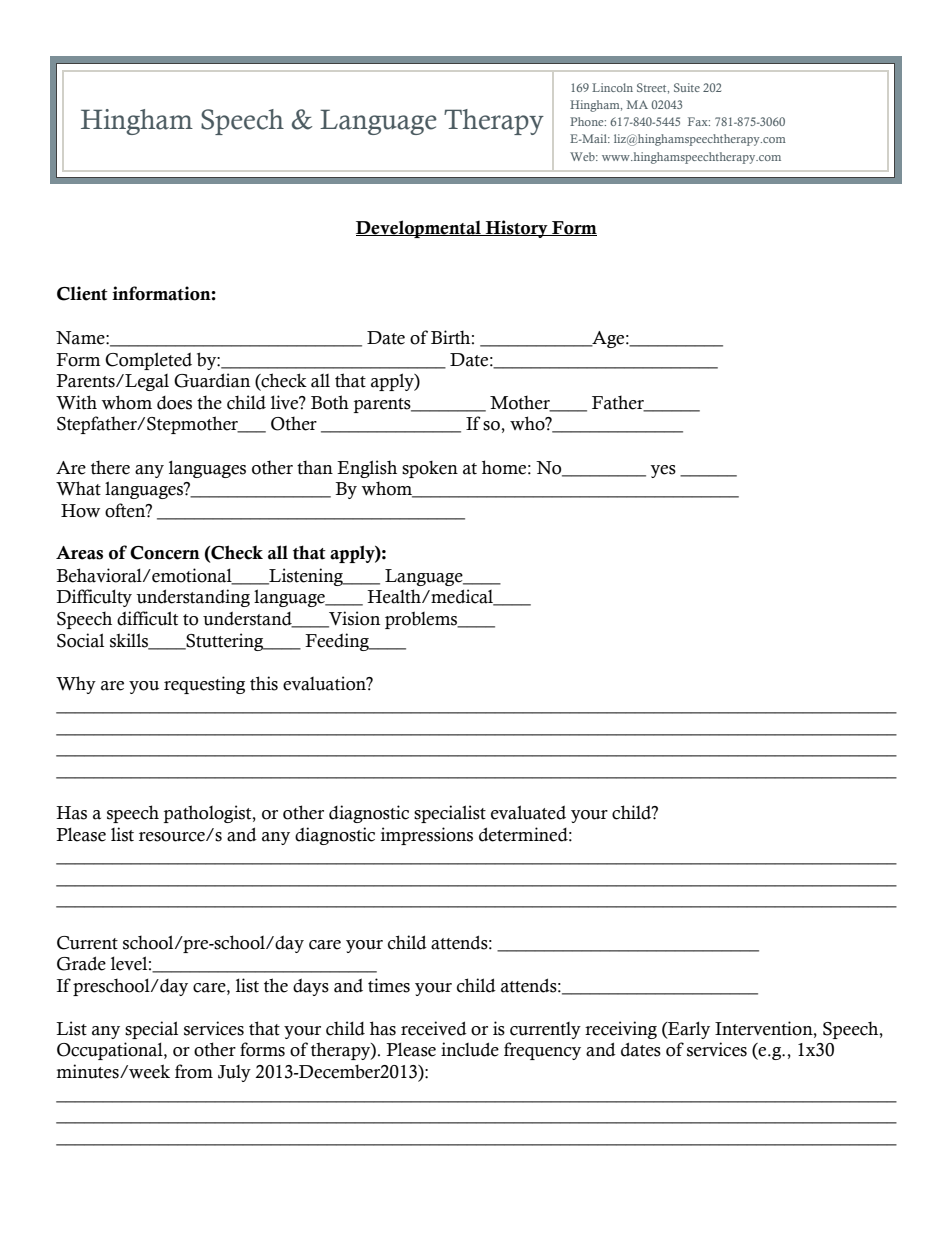  What do you see at coordinates (367, 469) in the screenshot?
I see `English` at bounding box center [367, 469].
